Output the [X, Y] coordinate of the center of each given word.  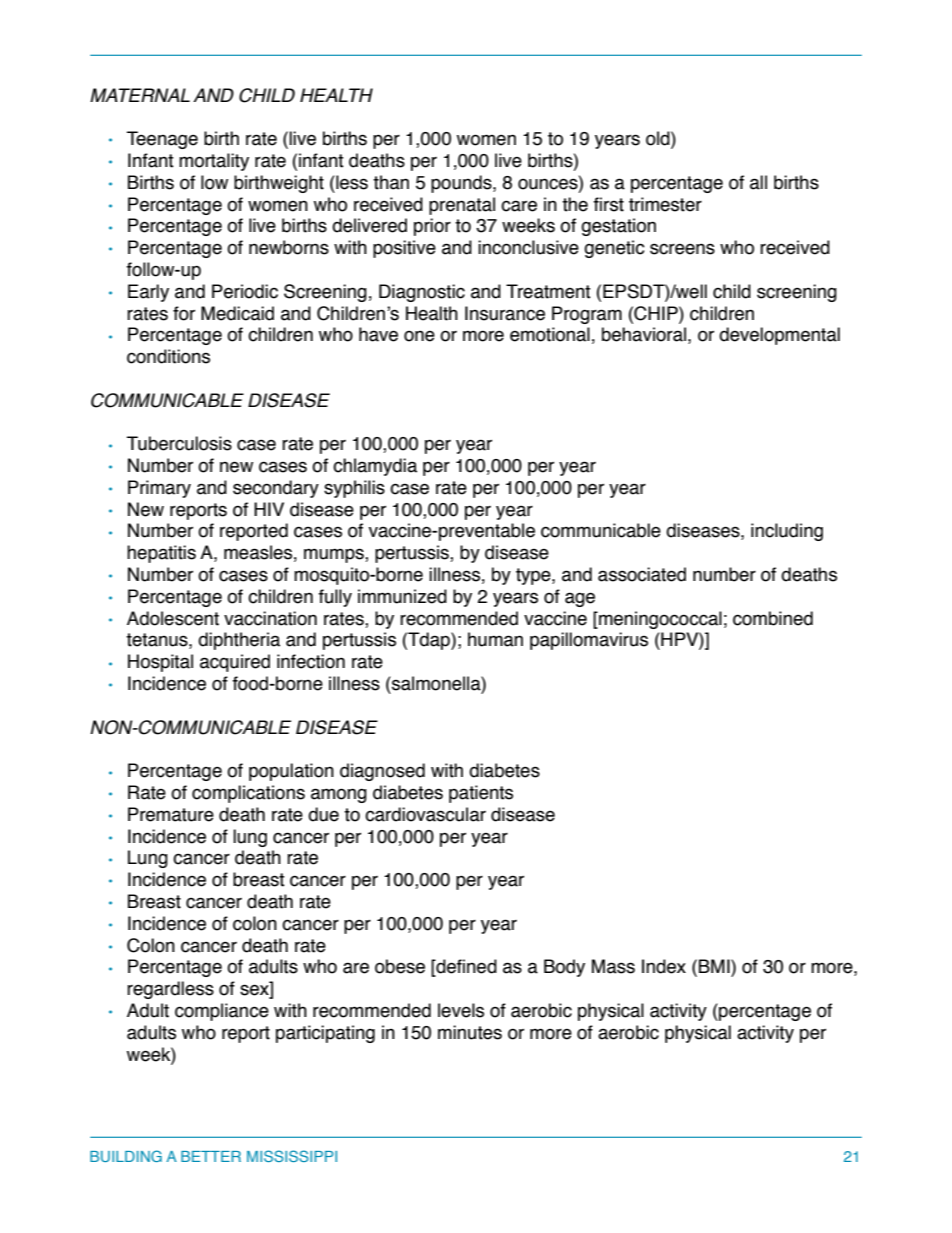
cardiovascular [425, 814]
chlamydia [375, 467]
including [787, 532]
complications [248, 794]
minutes [470, 1032]
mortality [214, 162]
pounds [462, 184]
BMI [715, 966]
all [758, 182]
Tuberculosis [179, 443]
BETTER [211, 1156]
